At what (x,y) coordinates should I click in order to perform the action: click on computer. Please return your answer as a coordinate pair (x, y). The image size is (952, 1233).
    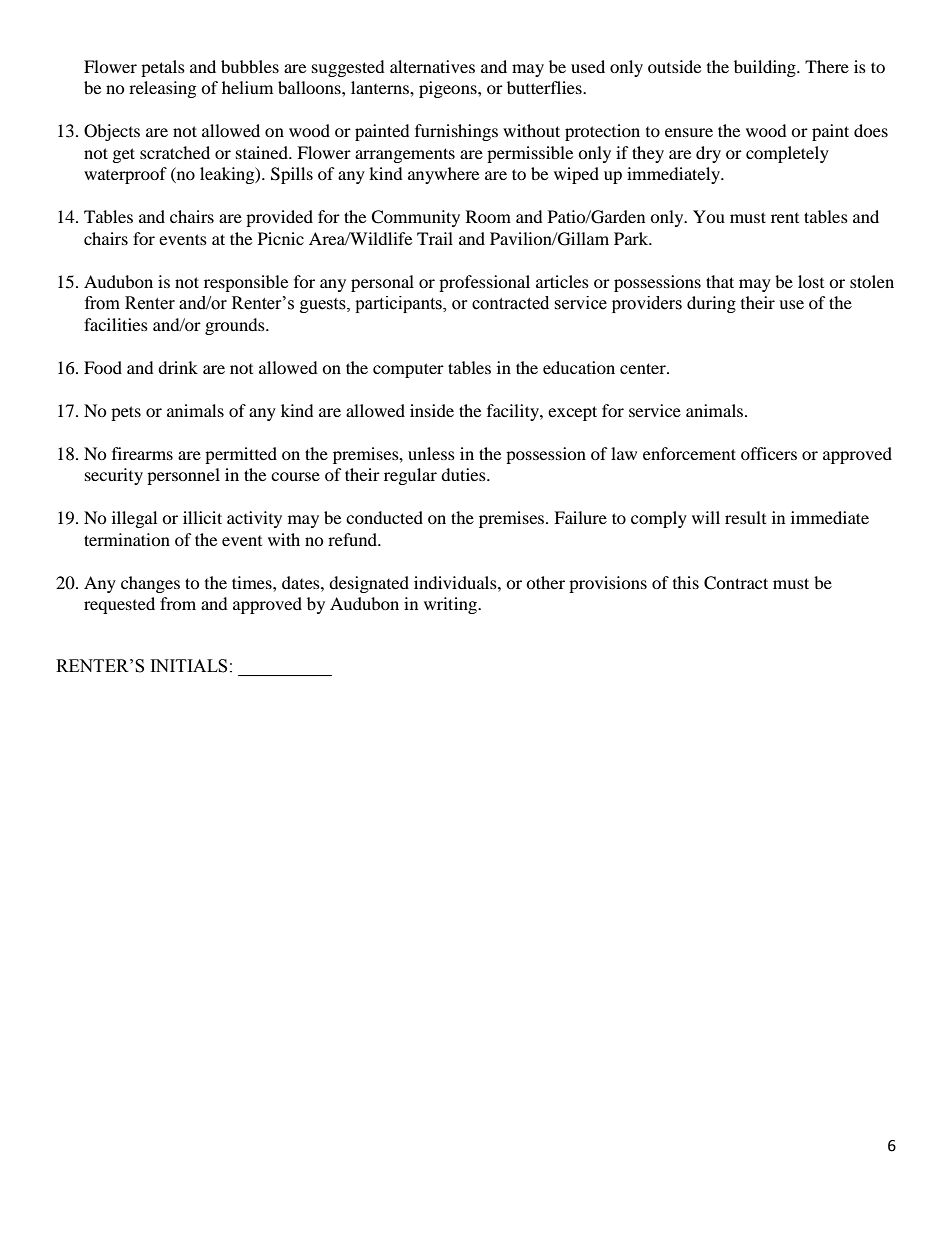
    Looking at the image, I should click on (408, 370).
